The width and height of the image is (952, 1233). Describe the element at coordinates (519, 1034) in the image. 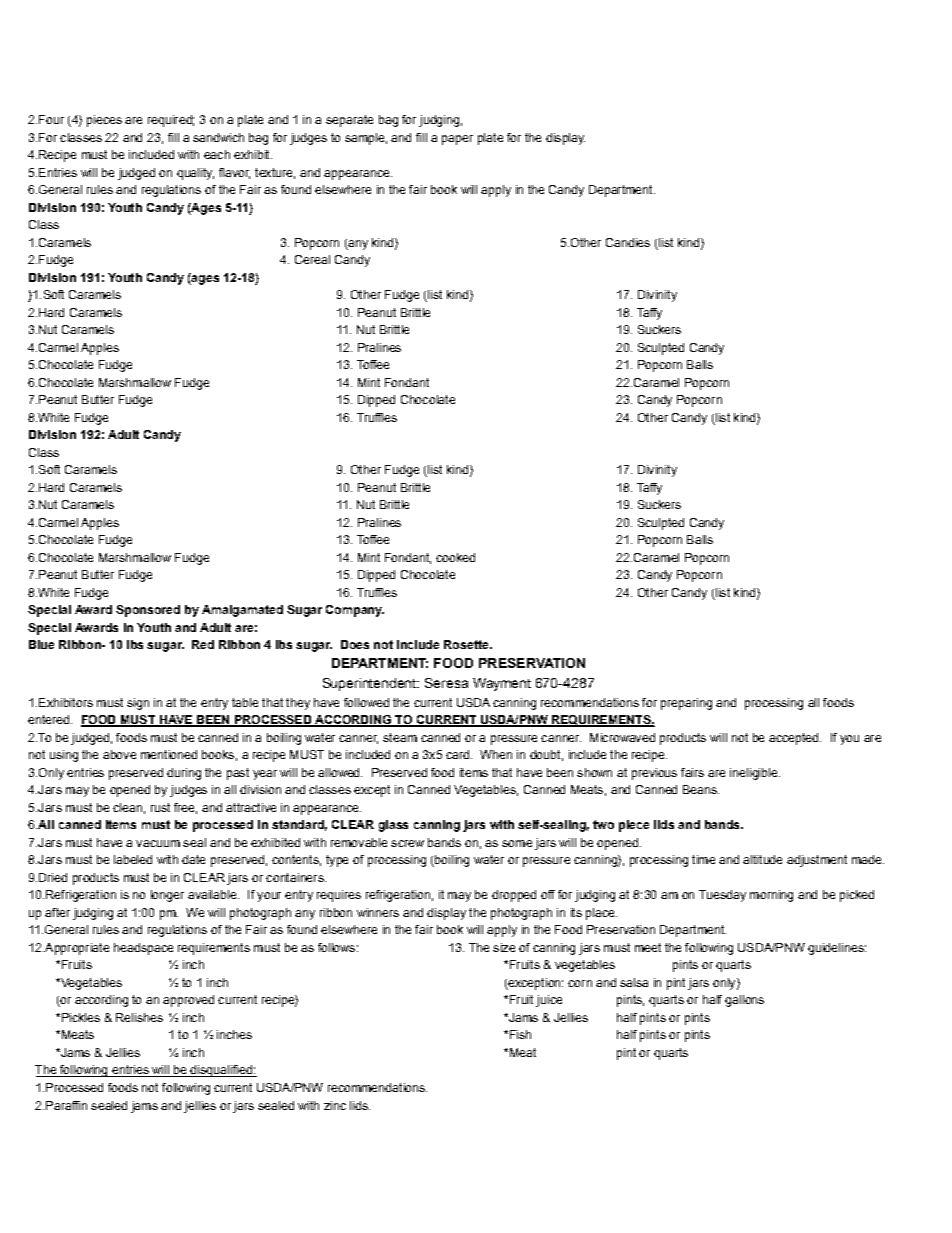

I see `Fish` at that location.
